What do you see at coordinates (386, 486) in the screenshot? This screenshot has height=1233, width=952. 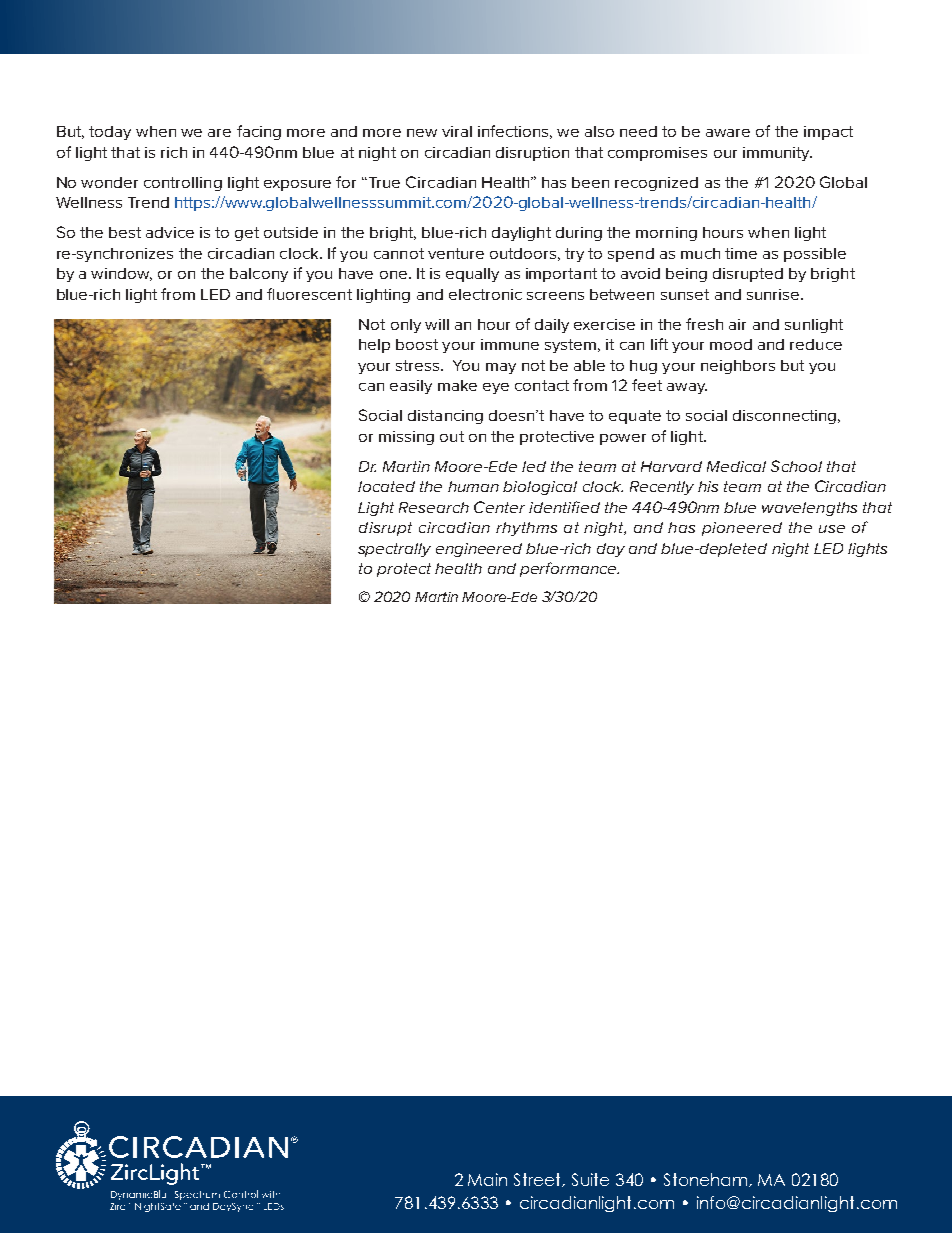 I see `located` at bounding box center [386, 486].
